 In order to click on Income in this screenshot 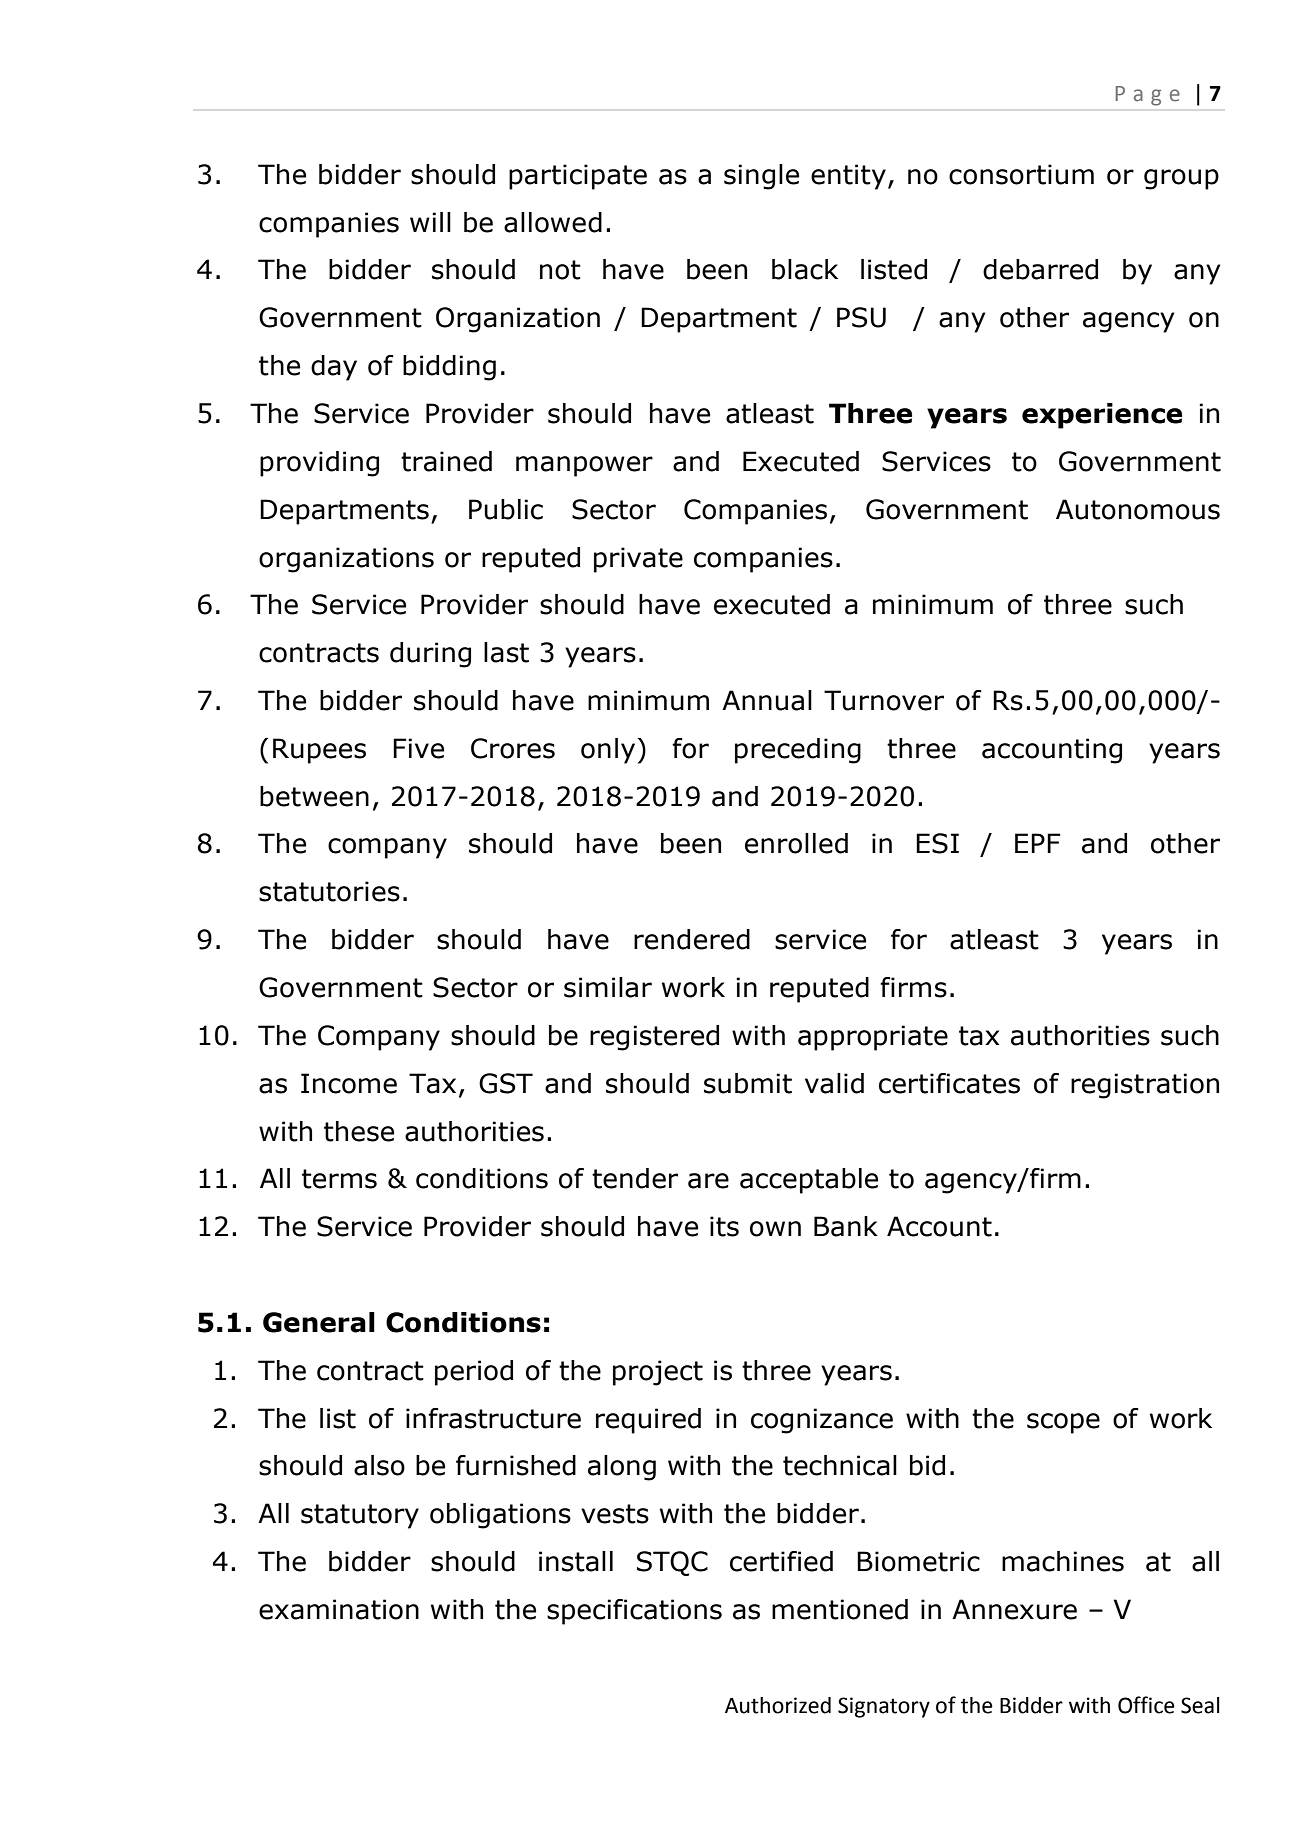, I will do `click(349, 1083)`.
